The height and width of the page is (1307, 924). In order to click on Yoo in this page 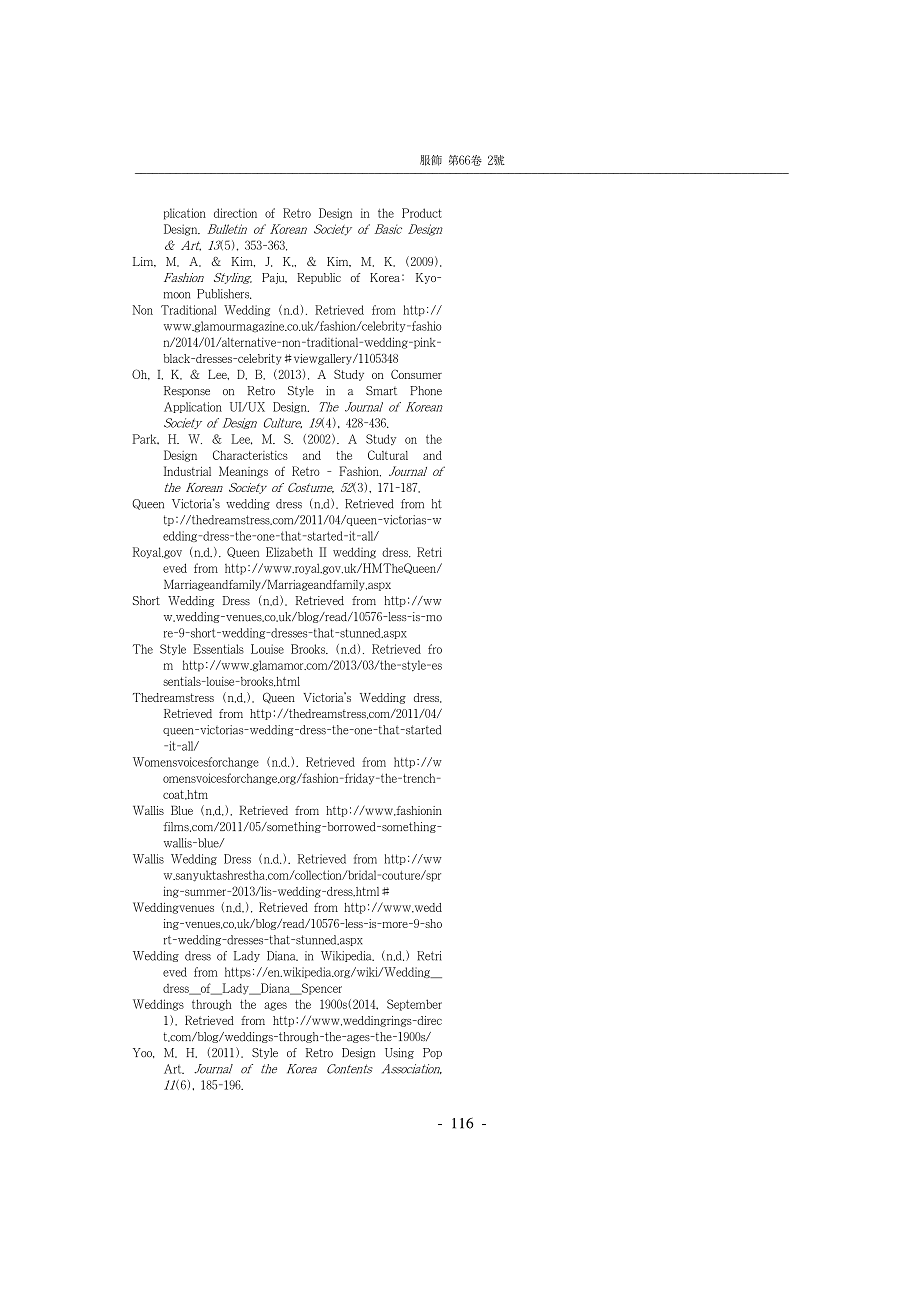, I will do `click(143, 1053)`.
